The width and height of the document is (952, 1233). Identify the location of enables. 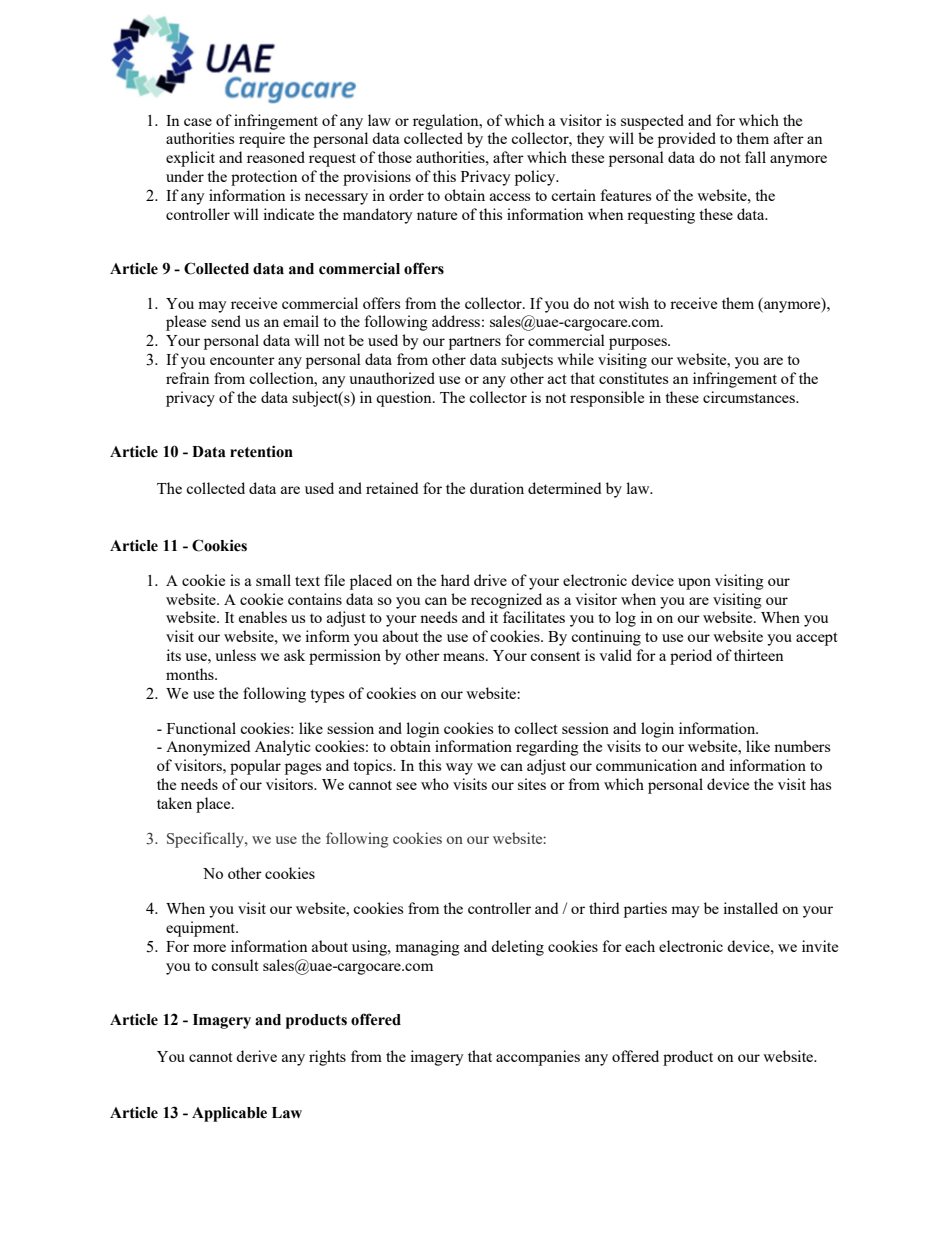
(263, 617).
